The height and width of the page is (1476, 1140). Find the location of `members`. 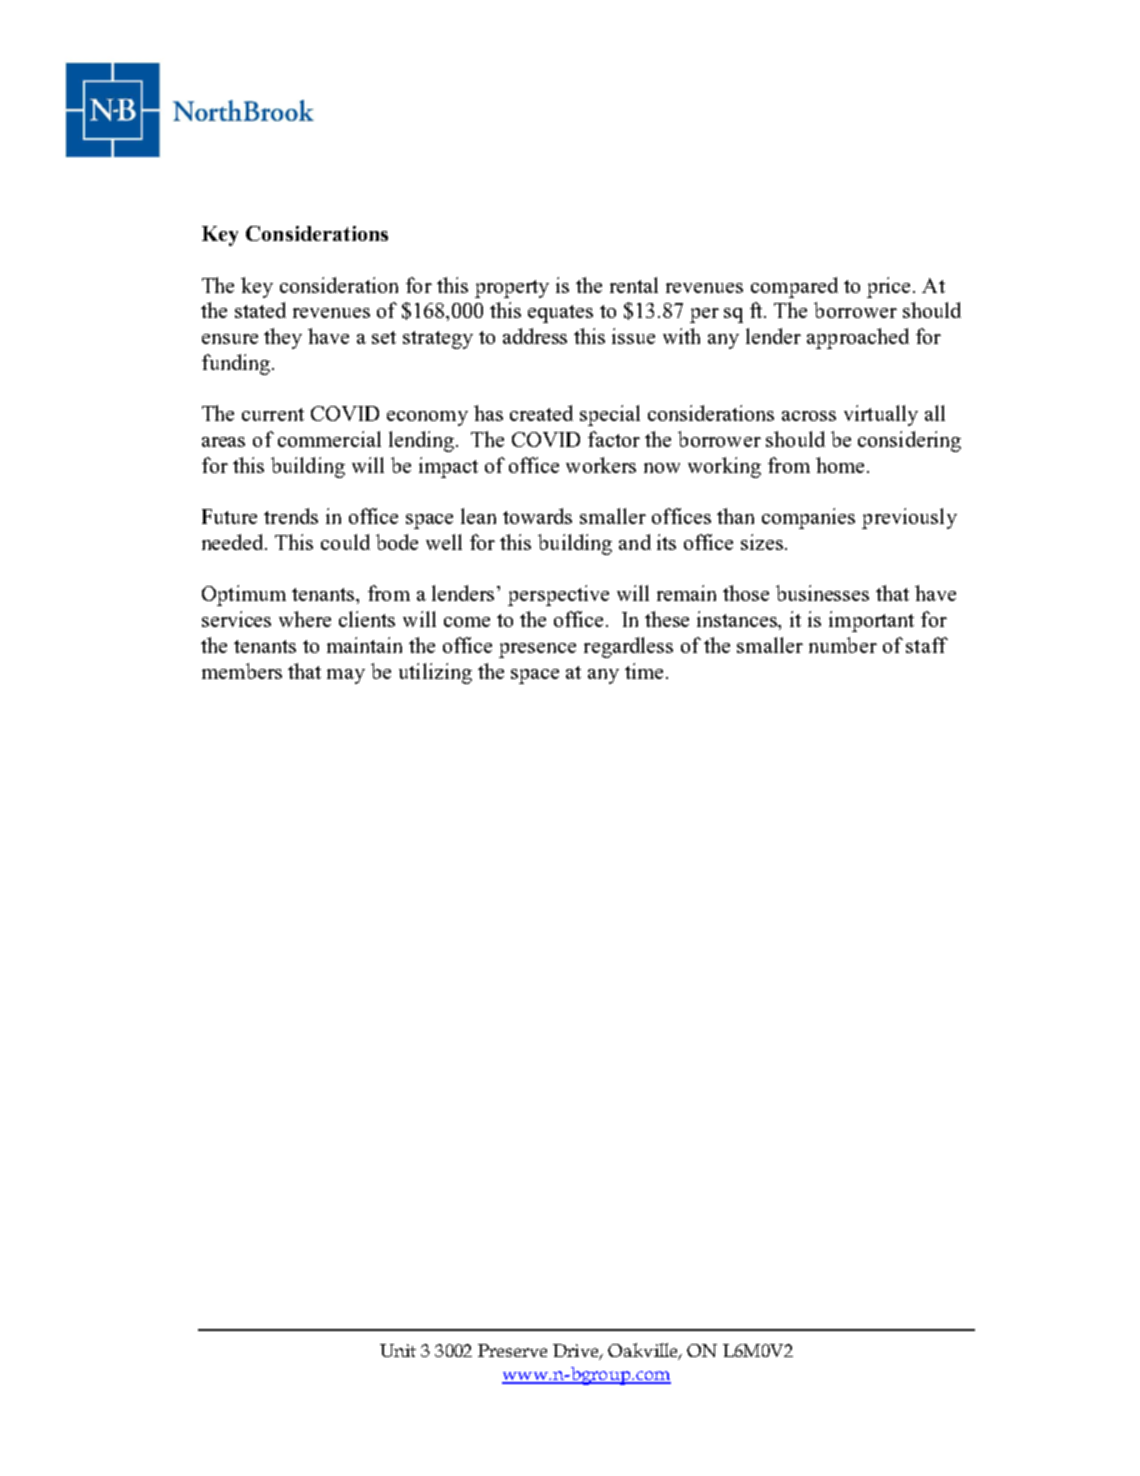

members is located at coordinates (242, 671).
